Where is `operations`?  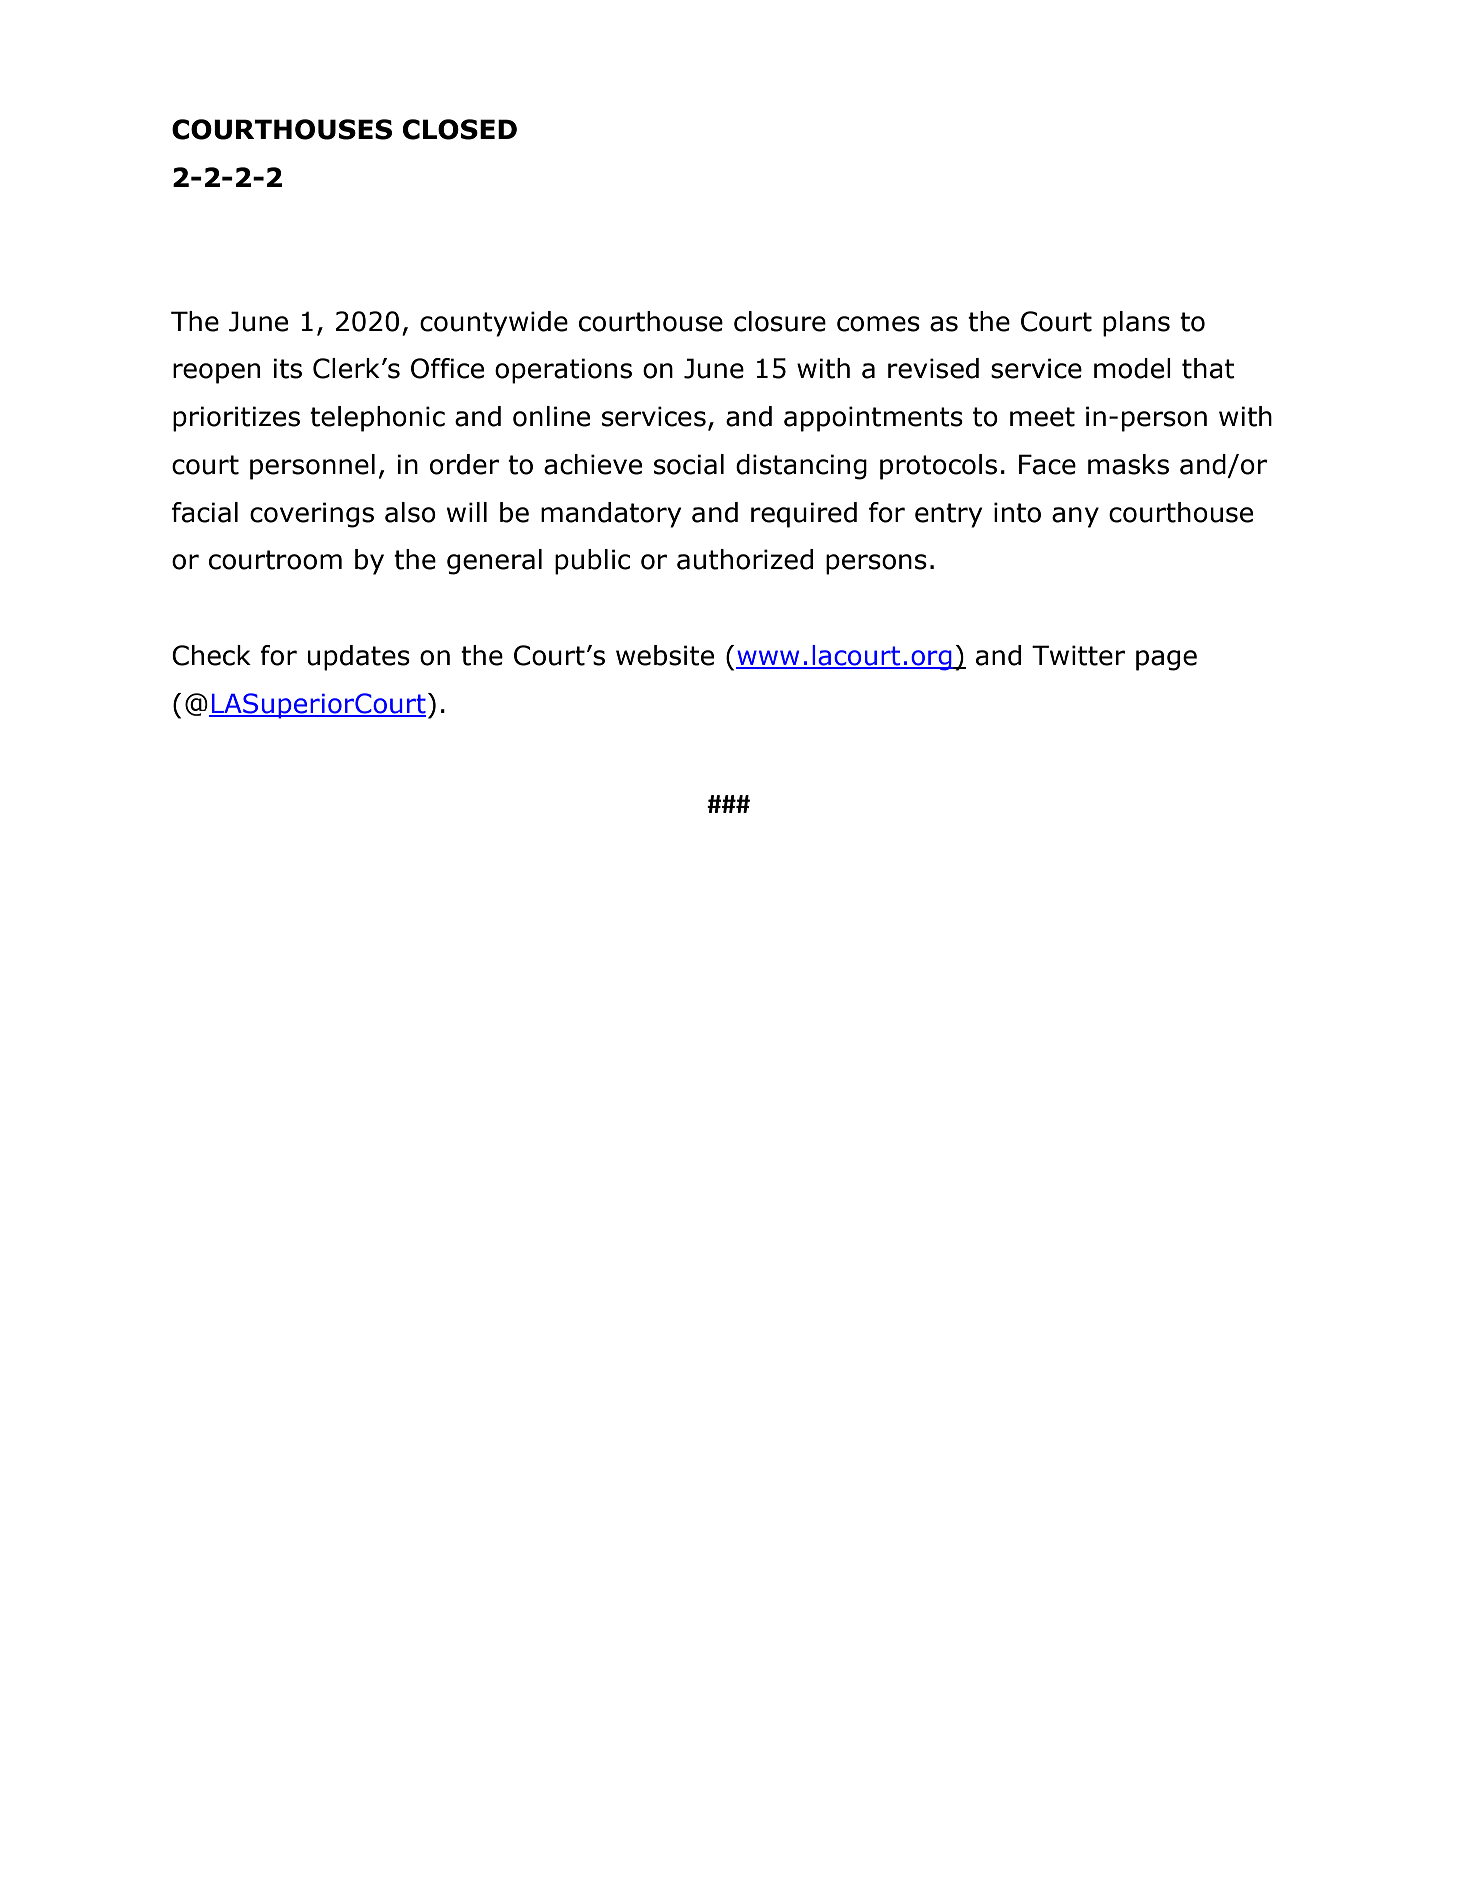
operations is located at coordinates (563, 371).
